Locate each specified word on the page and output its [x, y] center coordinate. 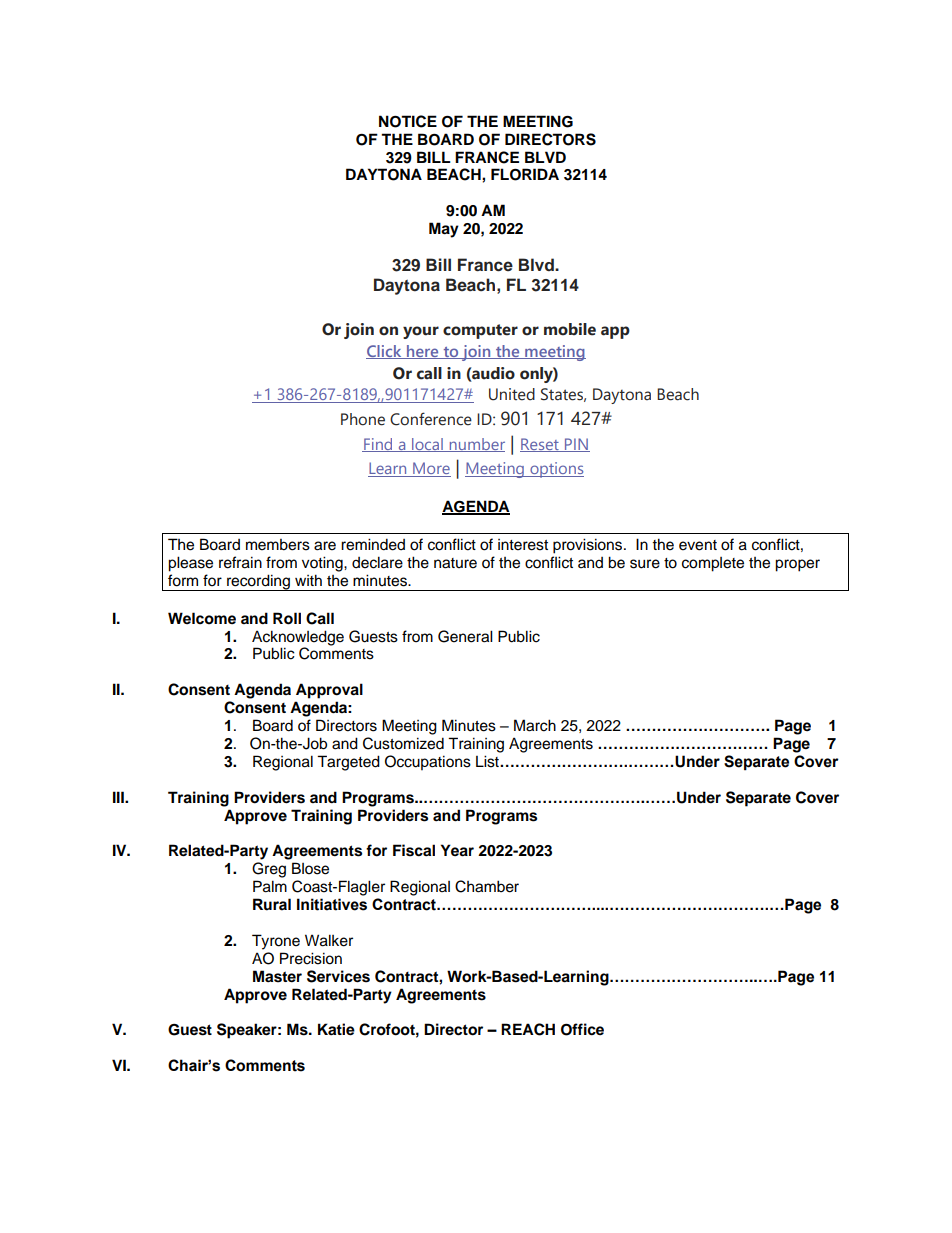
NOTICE [408, 121]
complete [713, 564]
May [444, 230]
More [431, 469]
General [465, 636]
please [190, 564]
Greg [269, 870]
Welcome [202, 618]
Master [277, 976]
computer [480, 331]
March [535, 725]
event [698, 545]
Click [385, 352]
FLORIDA [525, 174]
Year [457, 850]
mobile [570, 329]
